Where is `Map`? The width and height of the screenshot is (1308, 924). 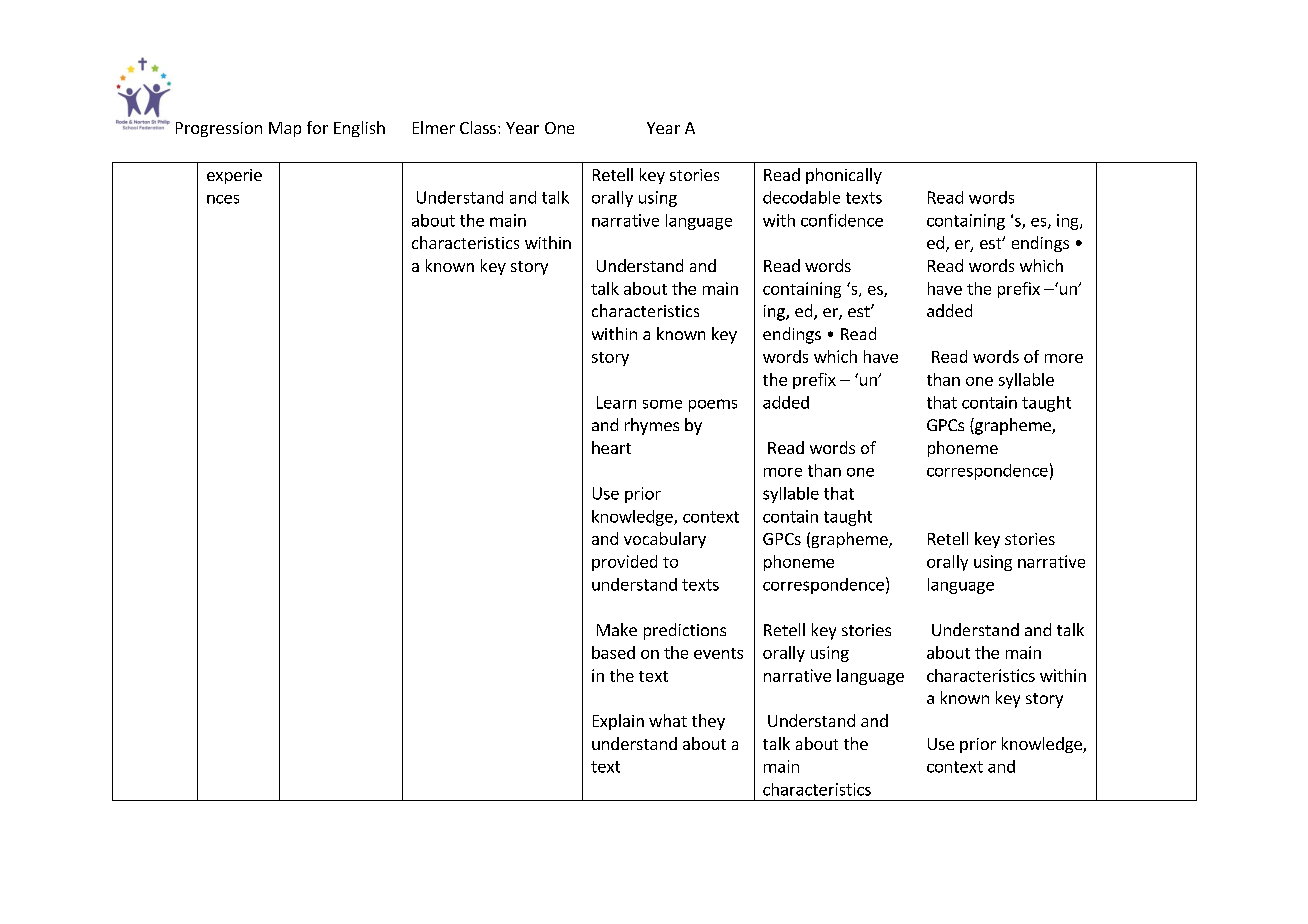
Map is located at coordinates (285, 129).
